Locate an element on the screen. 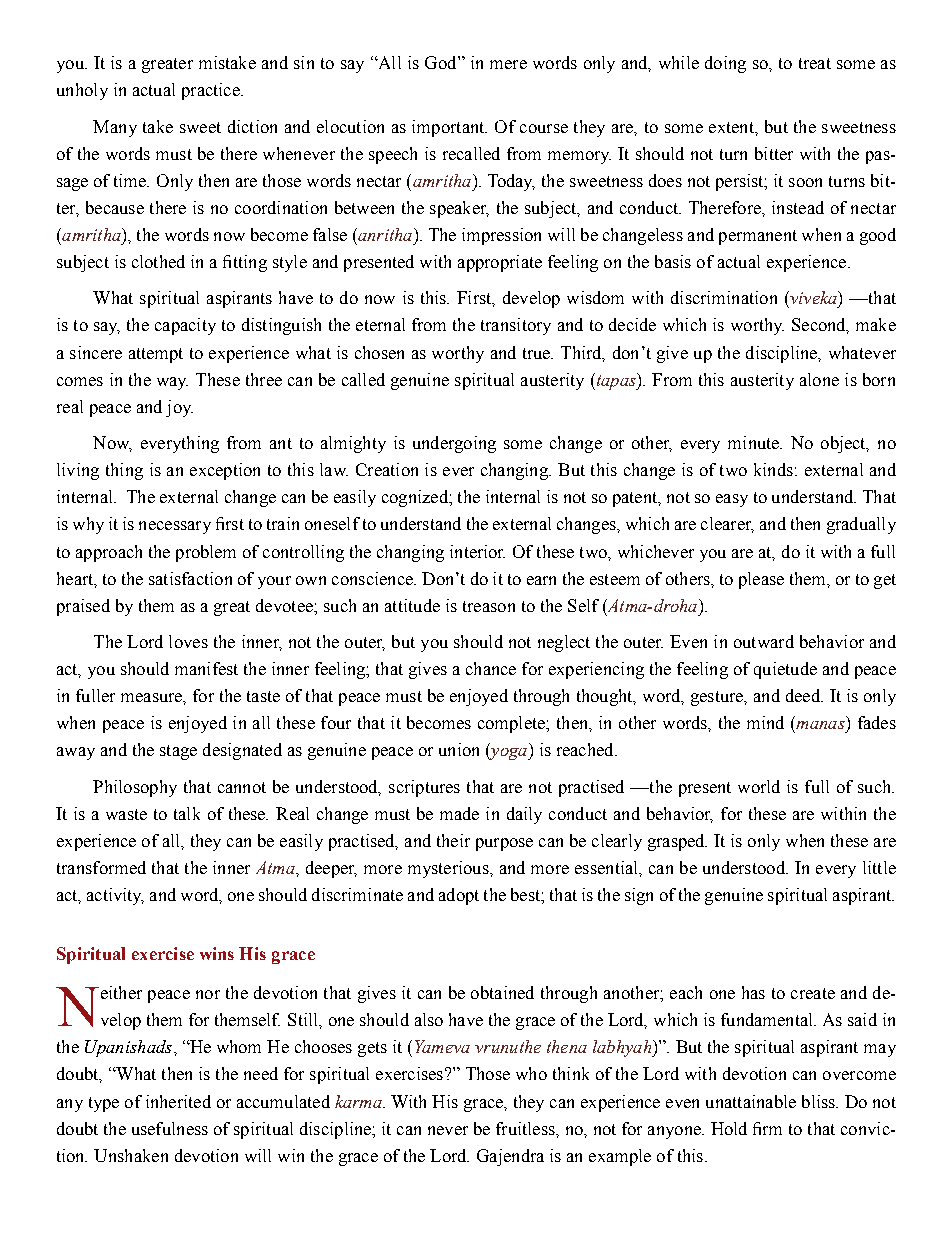  attempt is located at coordinates (156, 355).
